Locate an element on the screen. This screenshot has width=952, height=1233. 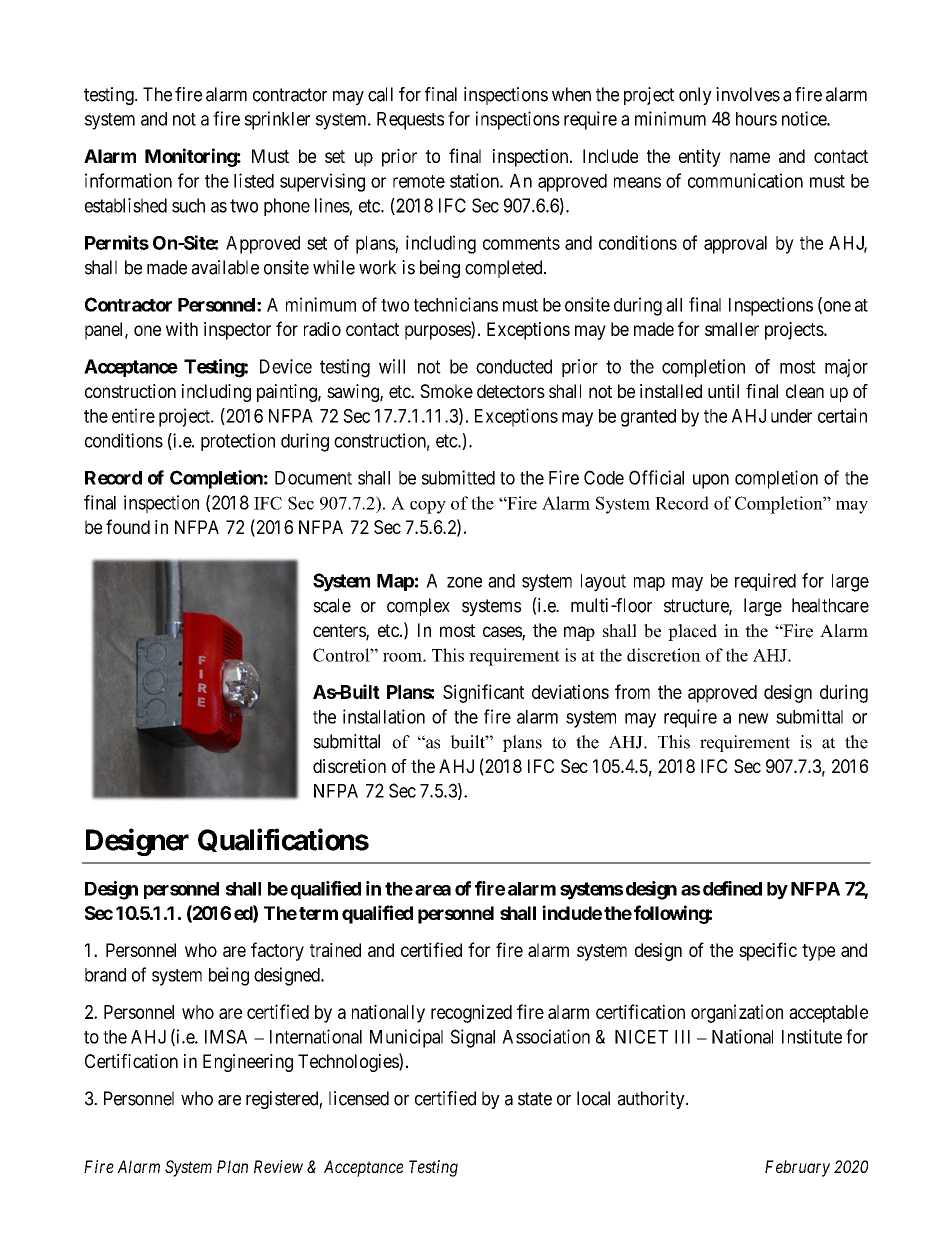
cases is located at coordinates (503, 633).
